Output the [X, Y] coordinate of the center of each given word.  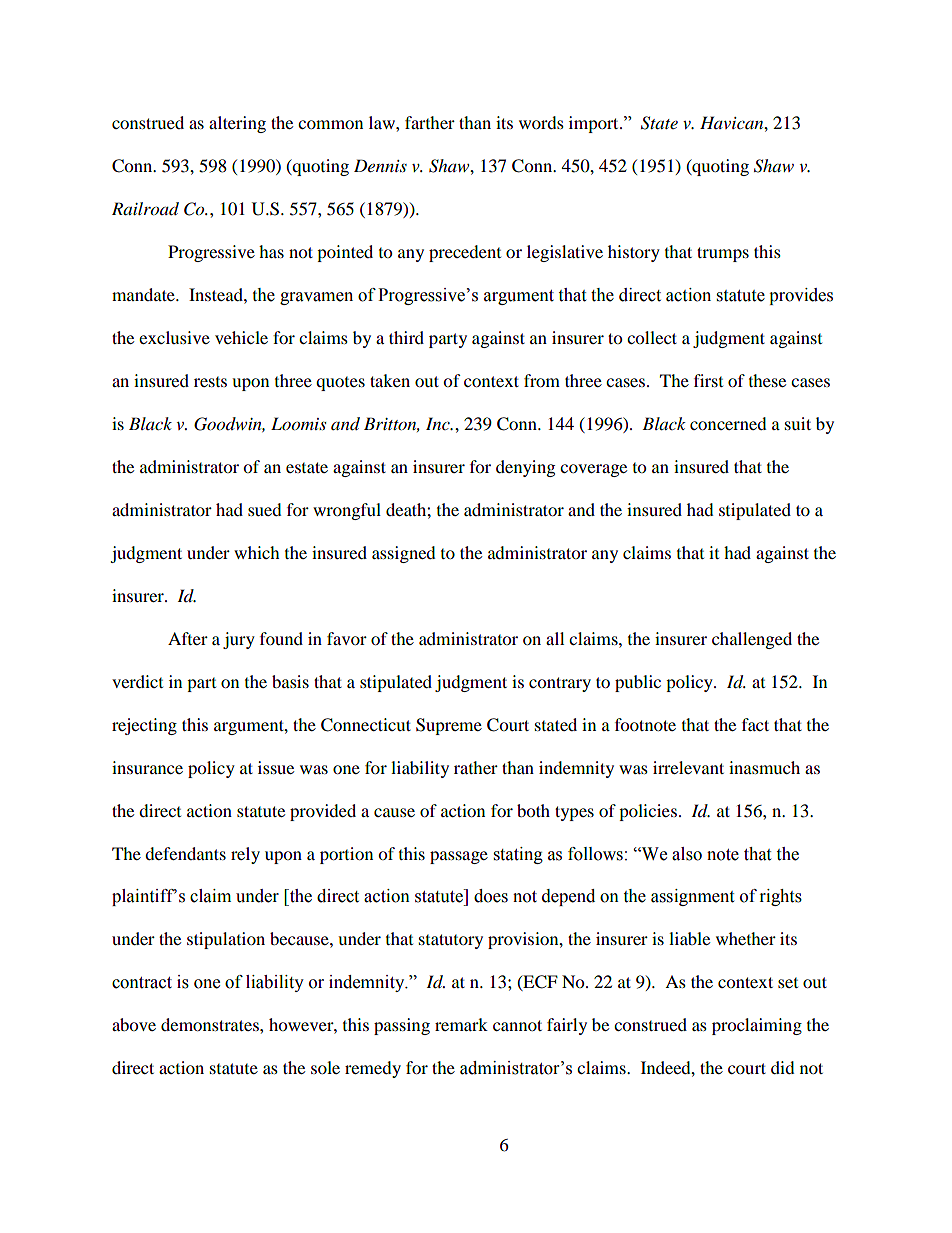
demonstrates [211, 1024]
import [595, 124]
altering [237, 124]
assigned [404, 554]
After [188, 638]
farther [430, 122]
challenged [752, 640]
